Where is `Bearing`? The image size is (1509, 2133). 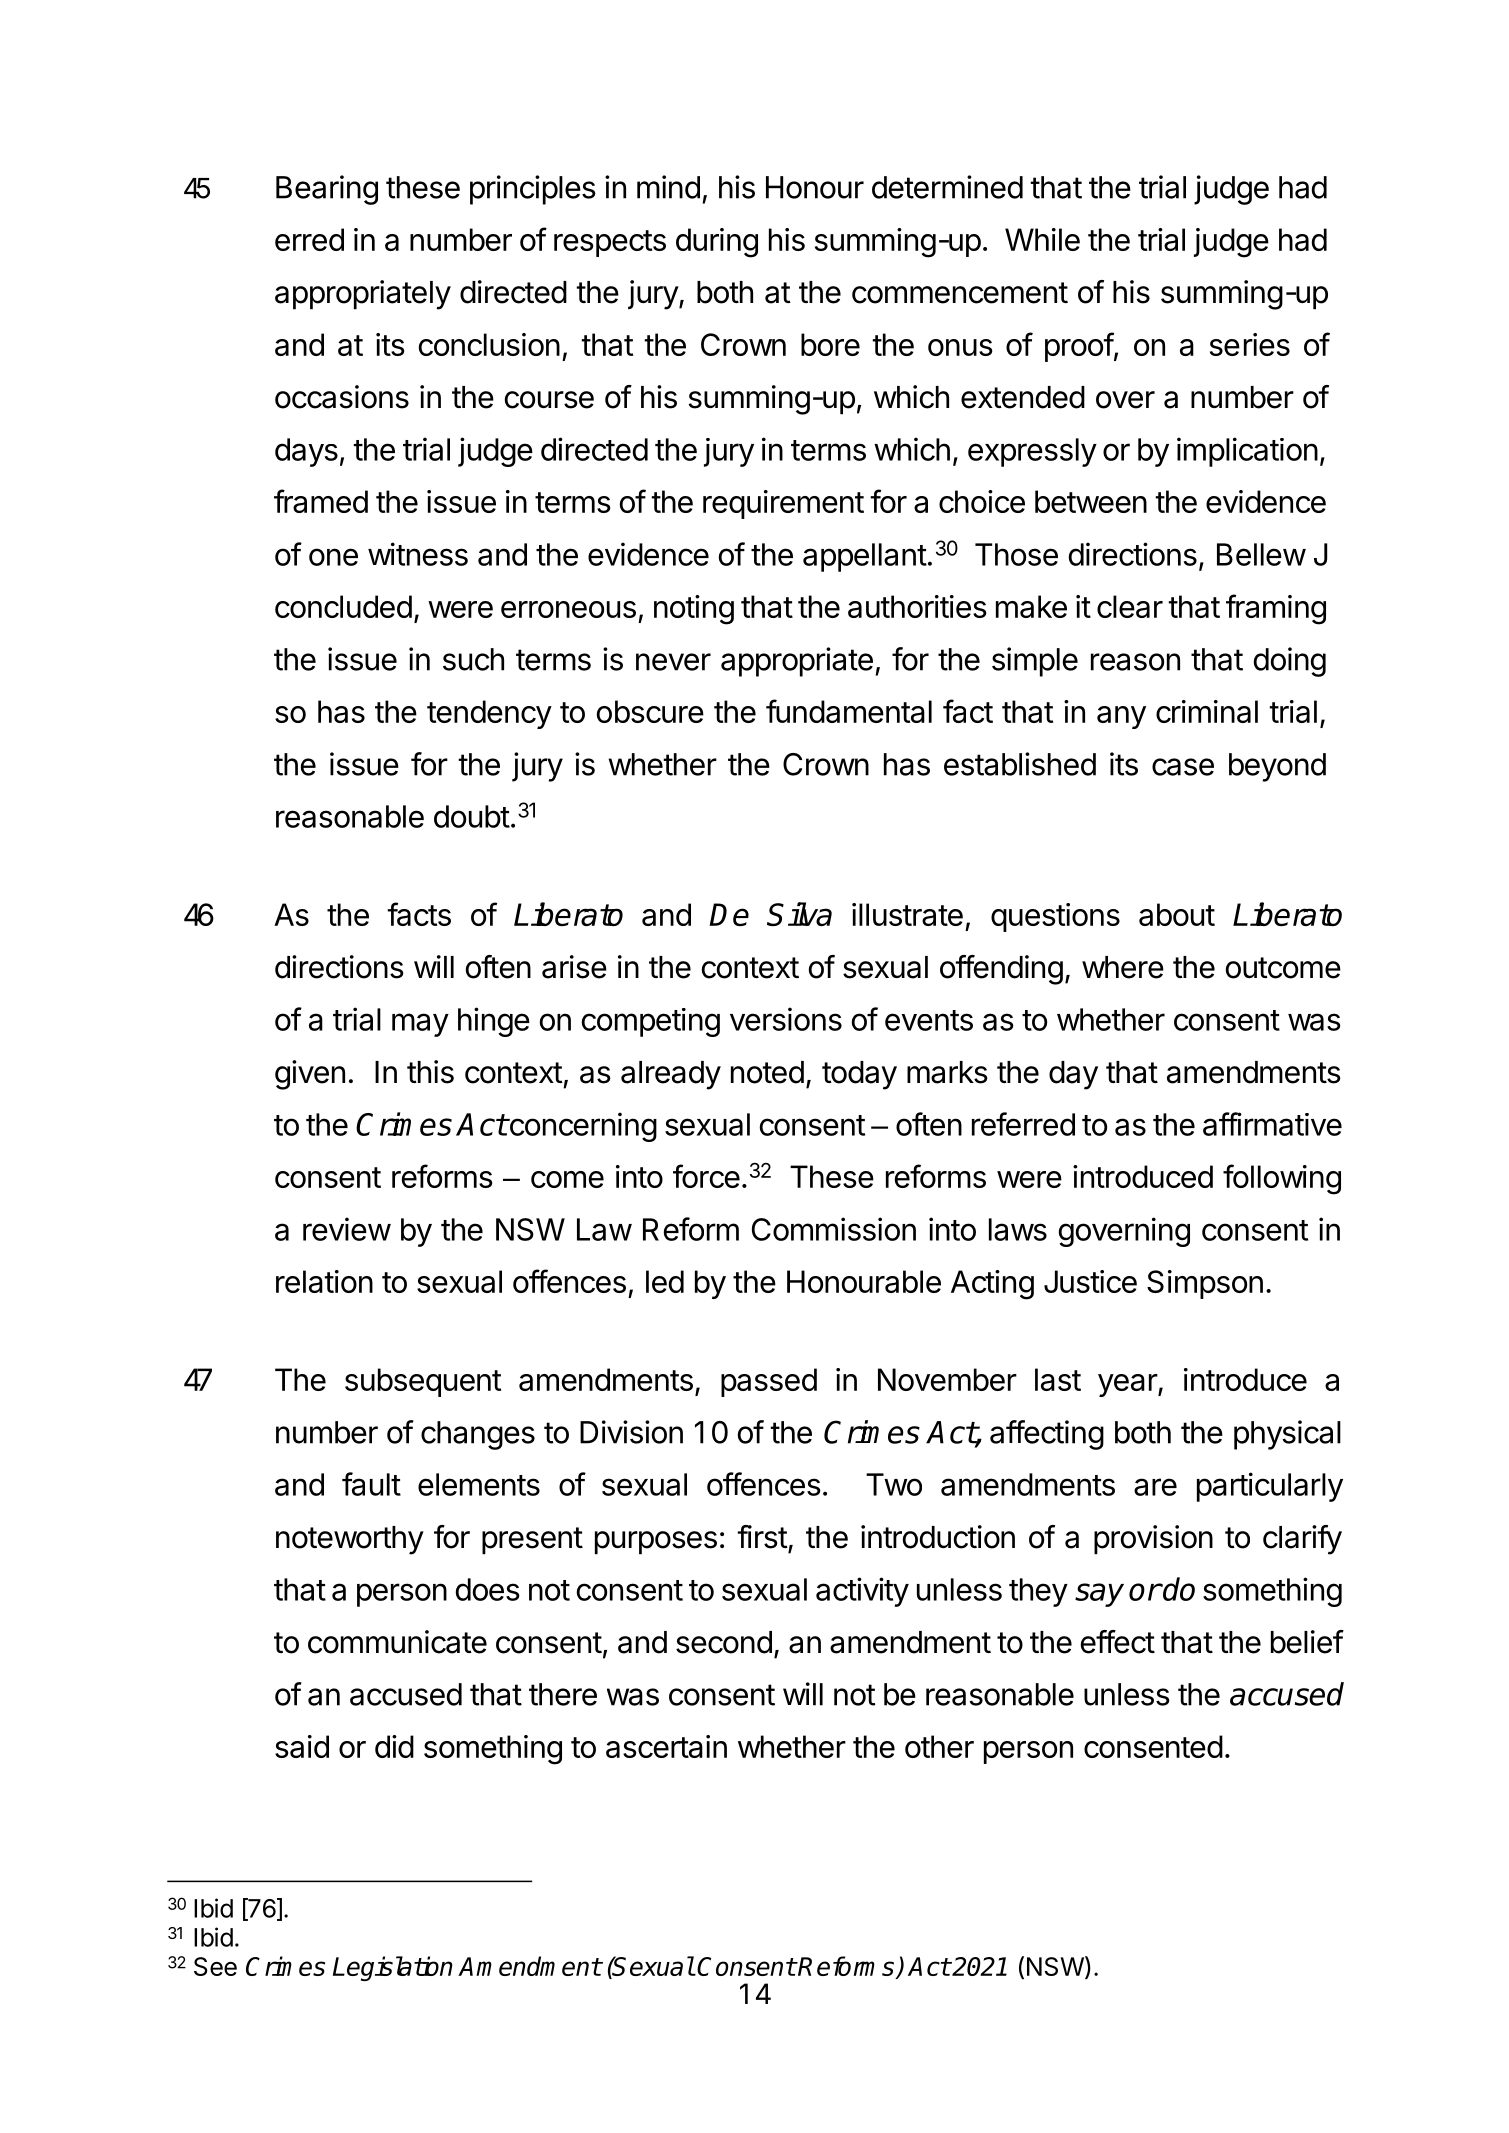 Bearing is located at coordinates (327, 190).
